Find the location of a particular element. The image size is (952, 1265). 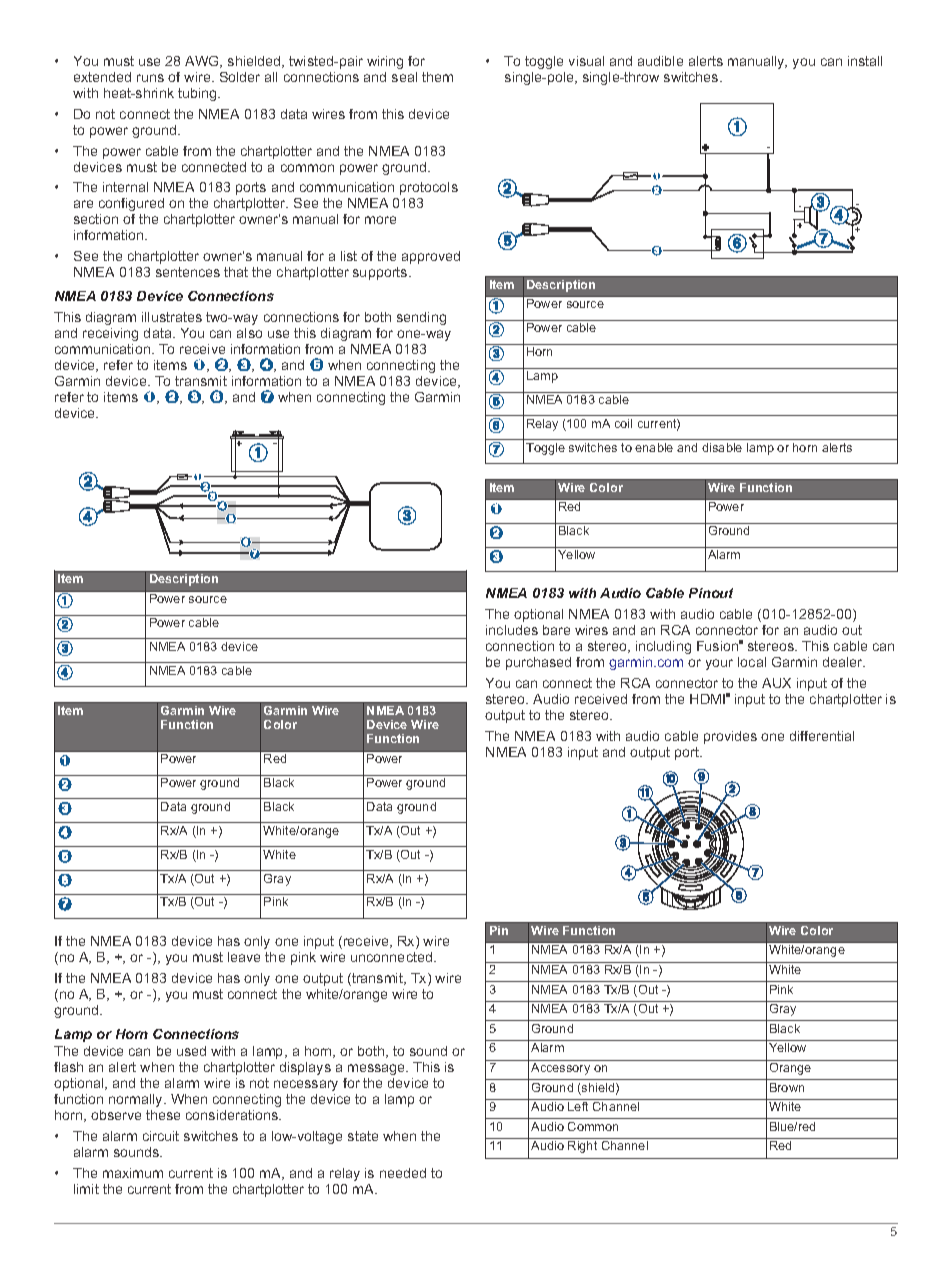

circuit is located at coordinates (161, 1136).
